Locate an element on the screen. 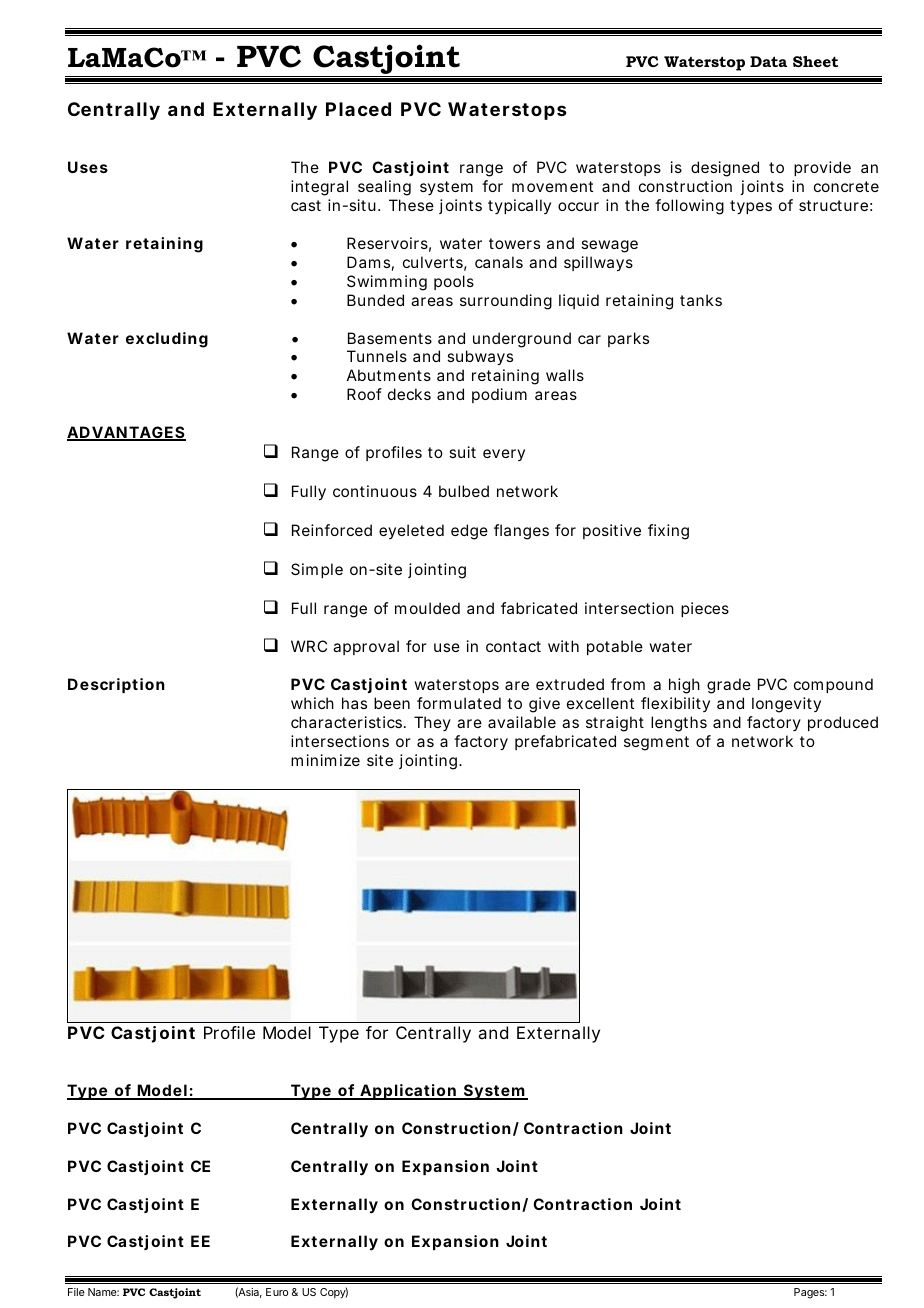 The width and height of the screenshot is (924, 1308). Data is located at coordinates (768, 61).
